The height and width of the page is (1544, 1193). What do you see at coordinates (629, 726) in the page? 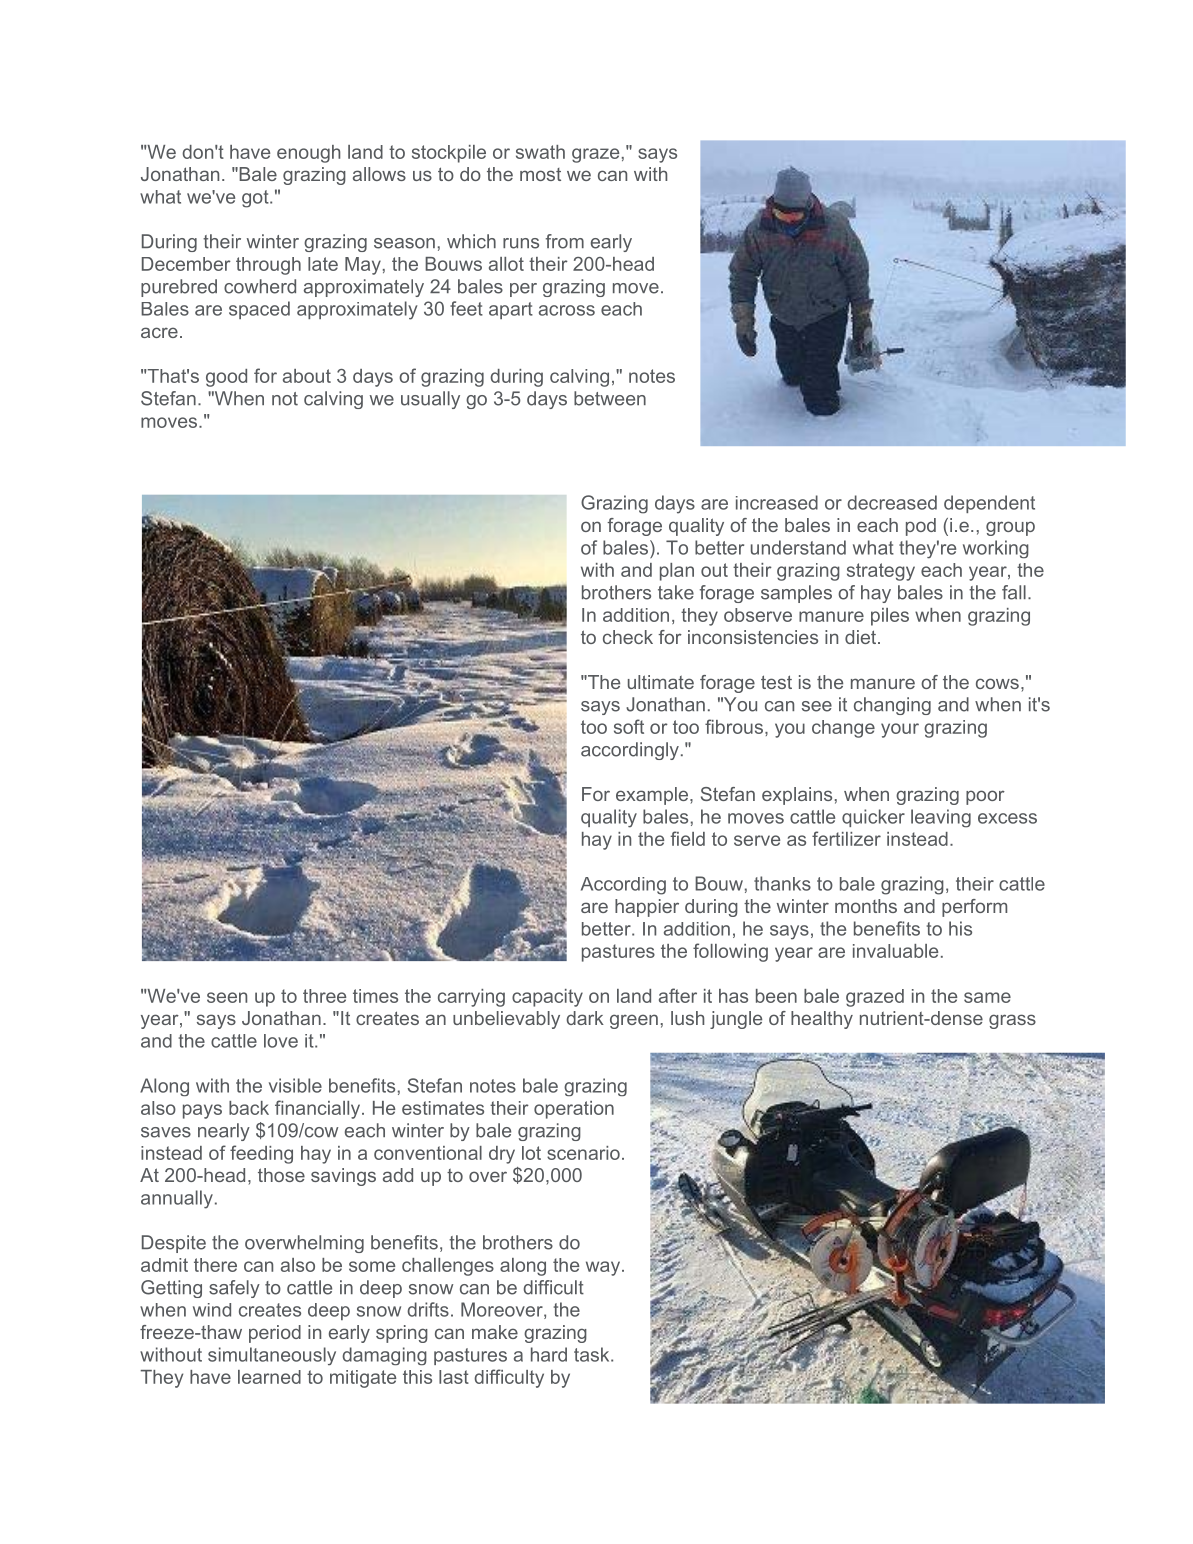
I see `soft` at bounding box center [629, 726].
